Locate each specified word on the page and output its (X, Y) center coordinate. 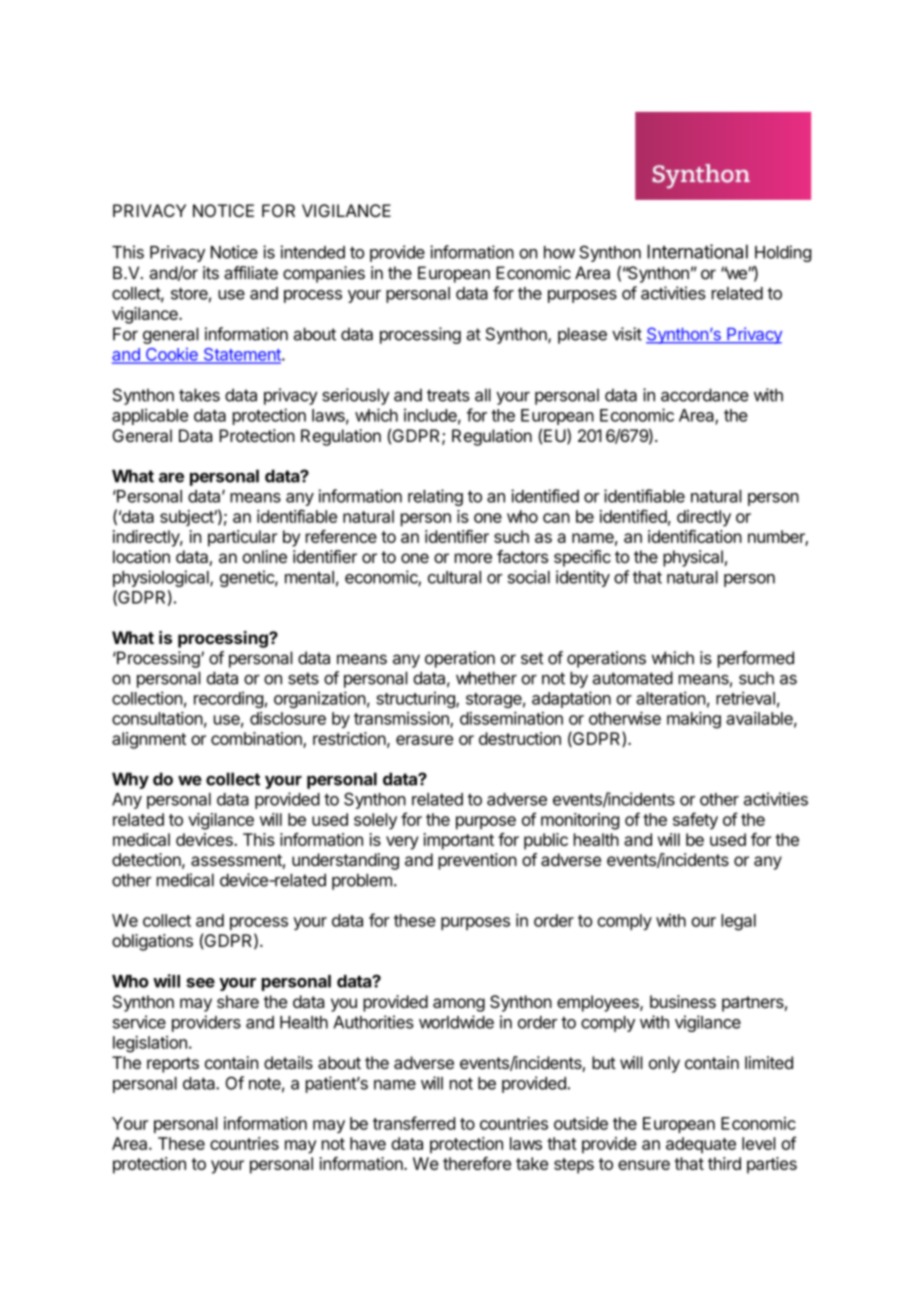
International (697, 251)
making (694, 720)
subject (187, 518)
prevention (477, 861)
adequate (701, 1145)
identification (695, 536)
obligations (152, 942)
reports (173, 1065)
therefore (477, 1163)
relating (435, 497)
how (559, 252)
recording (228, 699)
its (211, 273)
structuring (416, 699)
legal (738, 922)
